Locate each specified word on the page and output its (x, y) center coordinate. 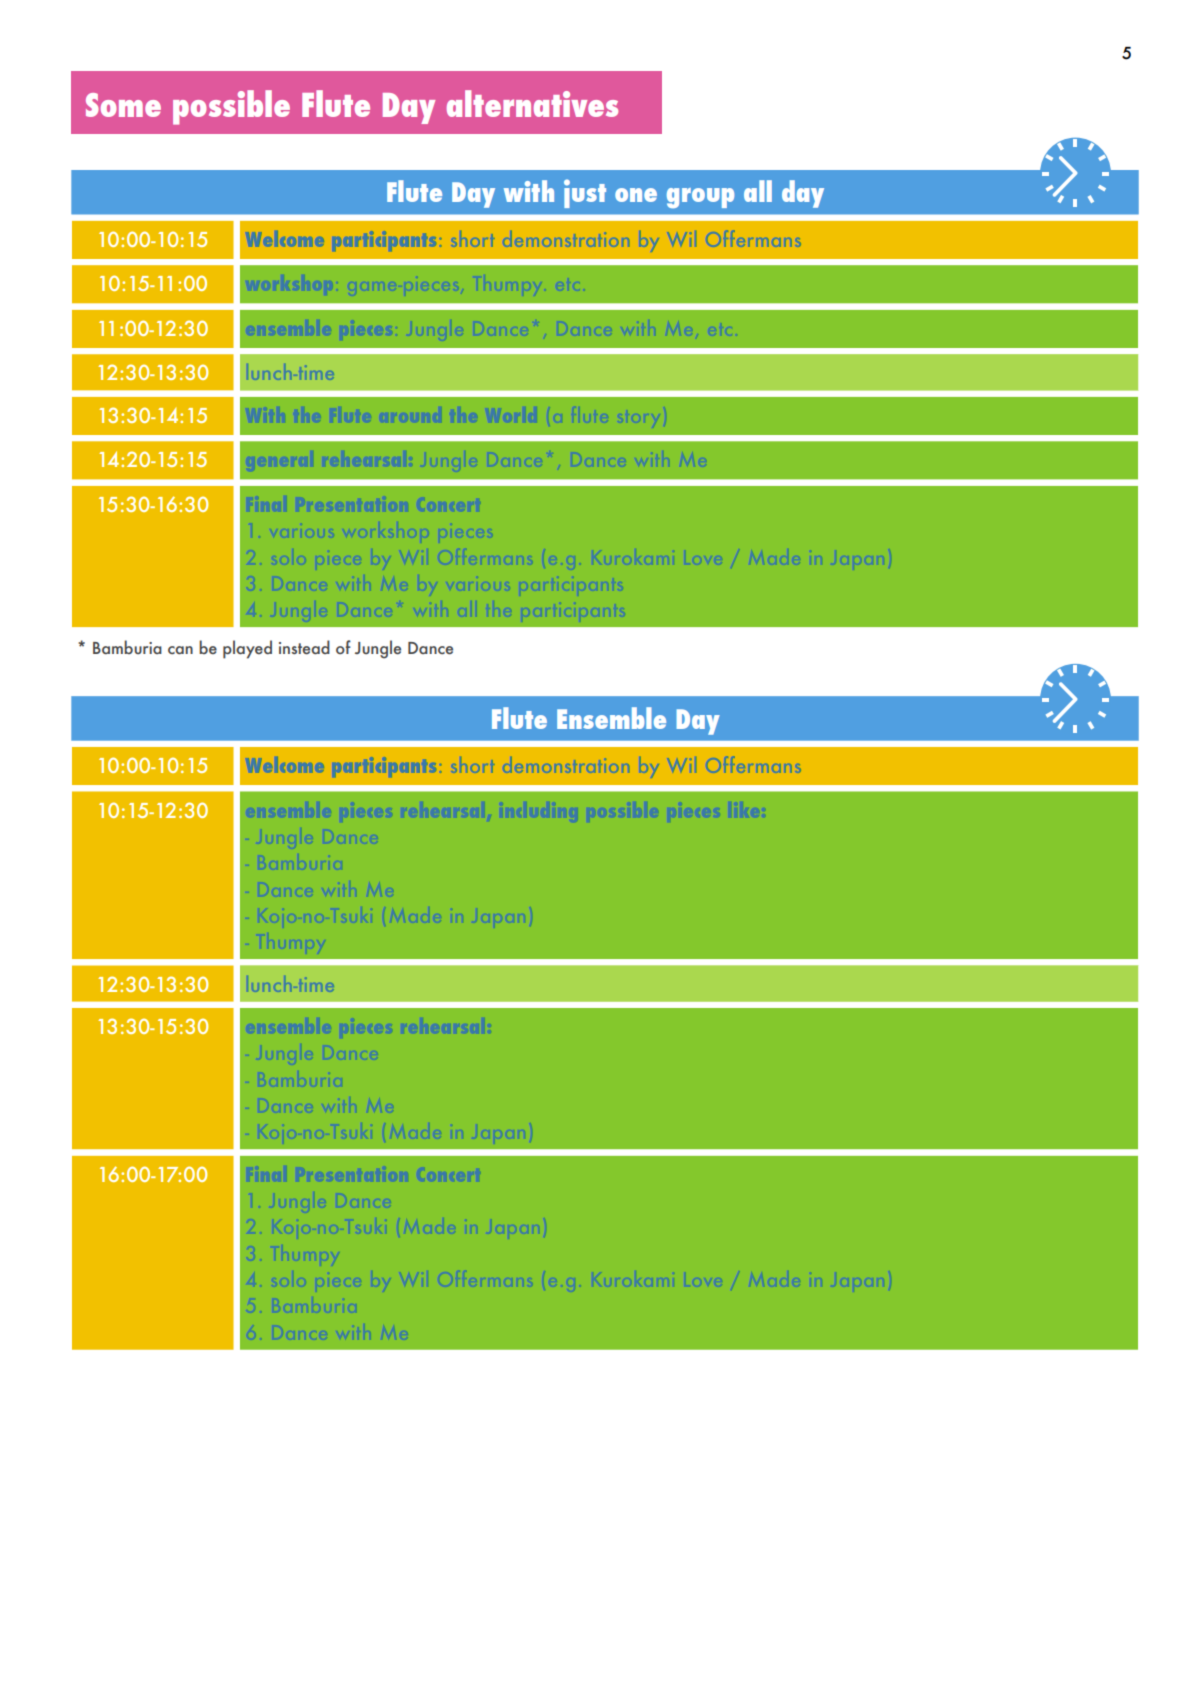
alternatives (532, 103)
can (180, 650)
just (585, 193)
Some (123, 105)
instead (304, 647)
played (247, 649)
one (636, 195)
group (700, 198)
